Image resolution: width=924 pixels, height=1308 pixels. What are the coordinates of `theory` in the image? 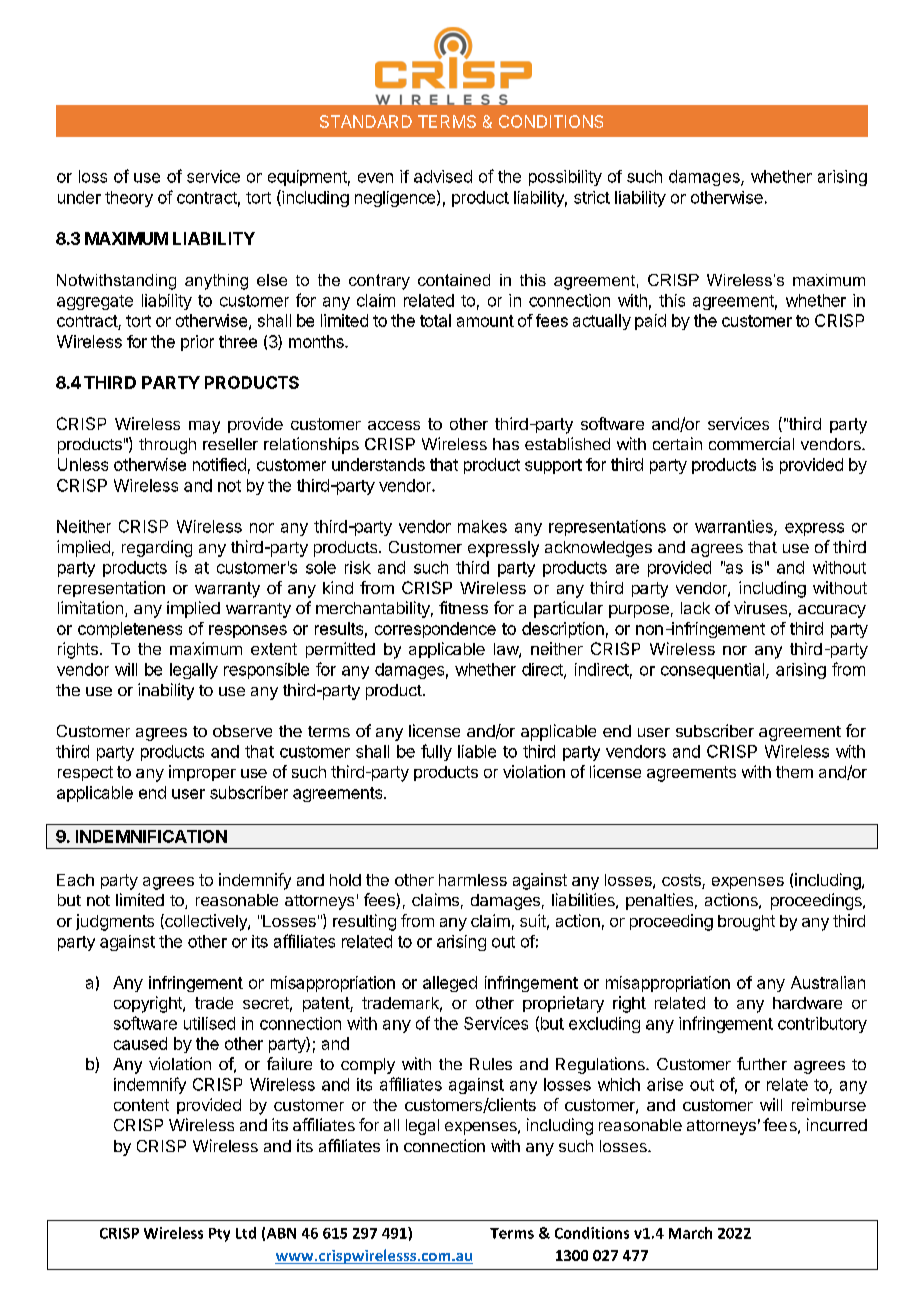 It's located at (129, 199).
